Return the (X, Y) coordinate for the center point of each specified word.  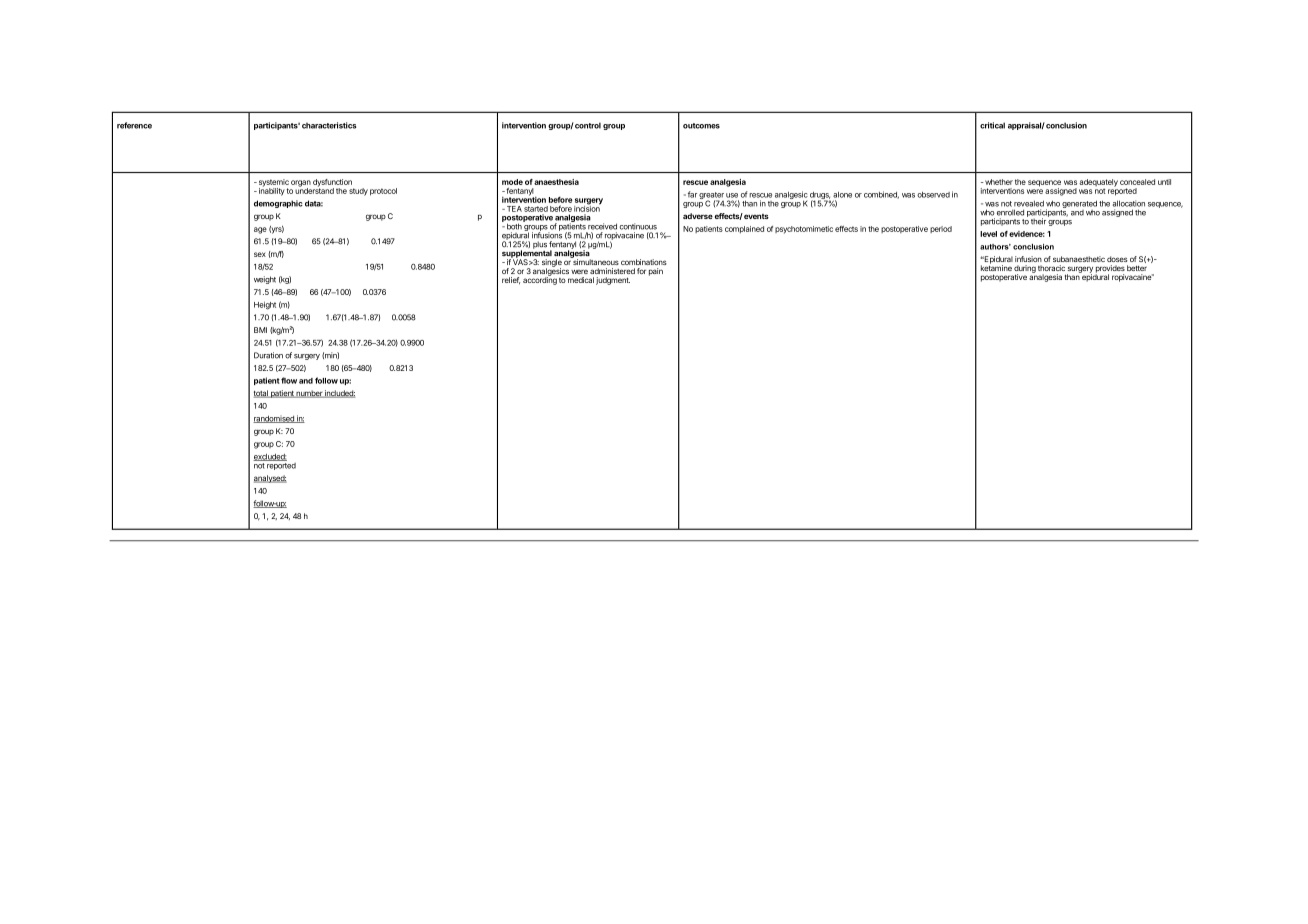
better (1137, 268)
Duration (268, 355)
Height (265, 305)
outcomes (701, 126)
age (260, 230)
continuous (638, 226)
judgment (613, 281)
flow (289, 380)
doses (1117, 259)
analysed (270, 479)
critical (992, 125)
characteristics (329, 125)
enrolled (1010, 212)
